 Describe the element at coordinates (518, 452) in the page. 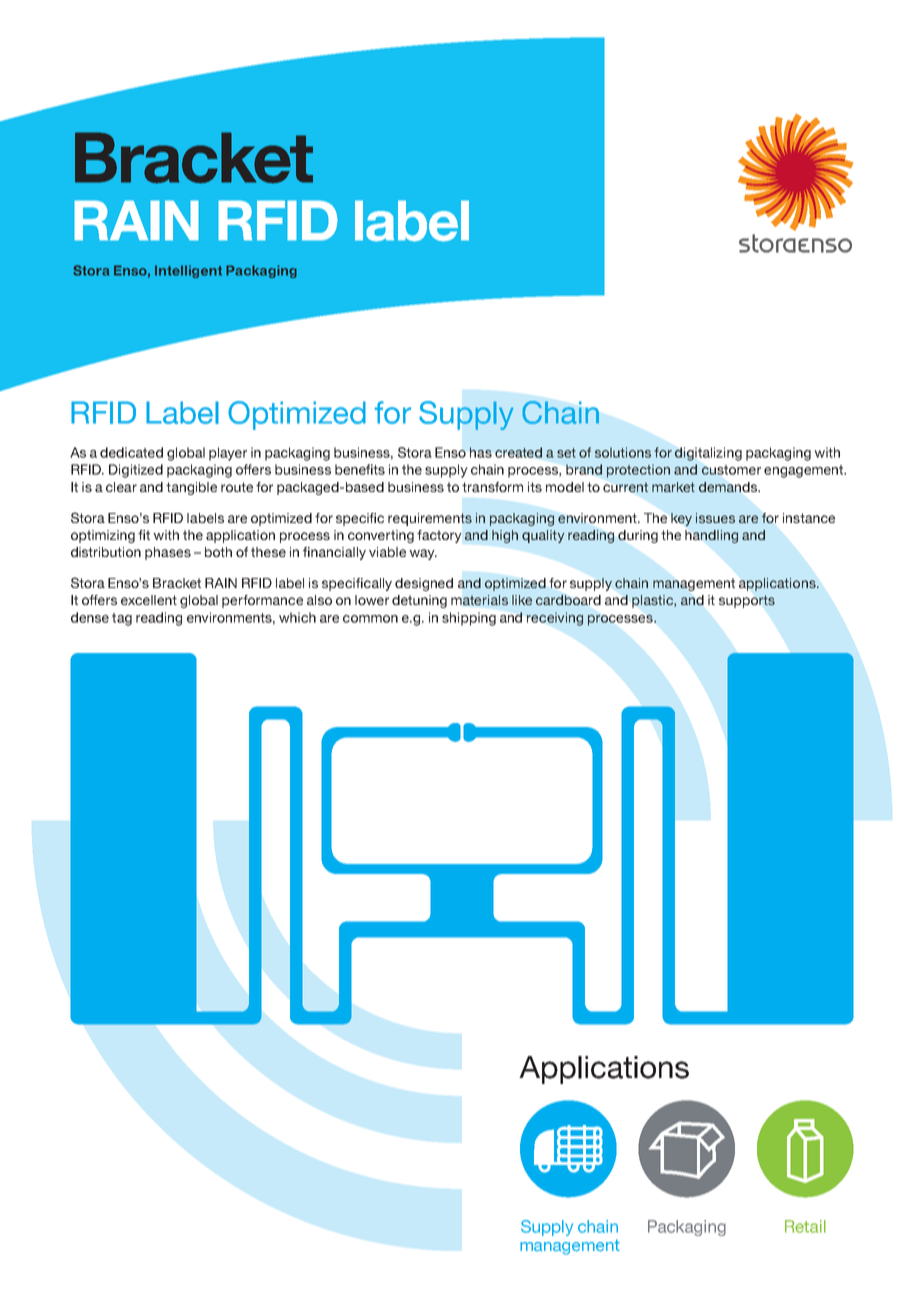

I see `created` at that location.
